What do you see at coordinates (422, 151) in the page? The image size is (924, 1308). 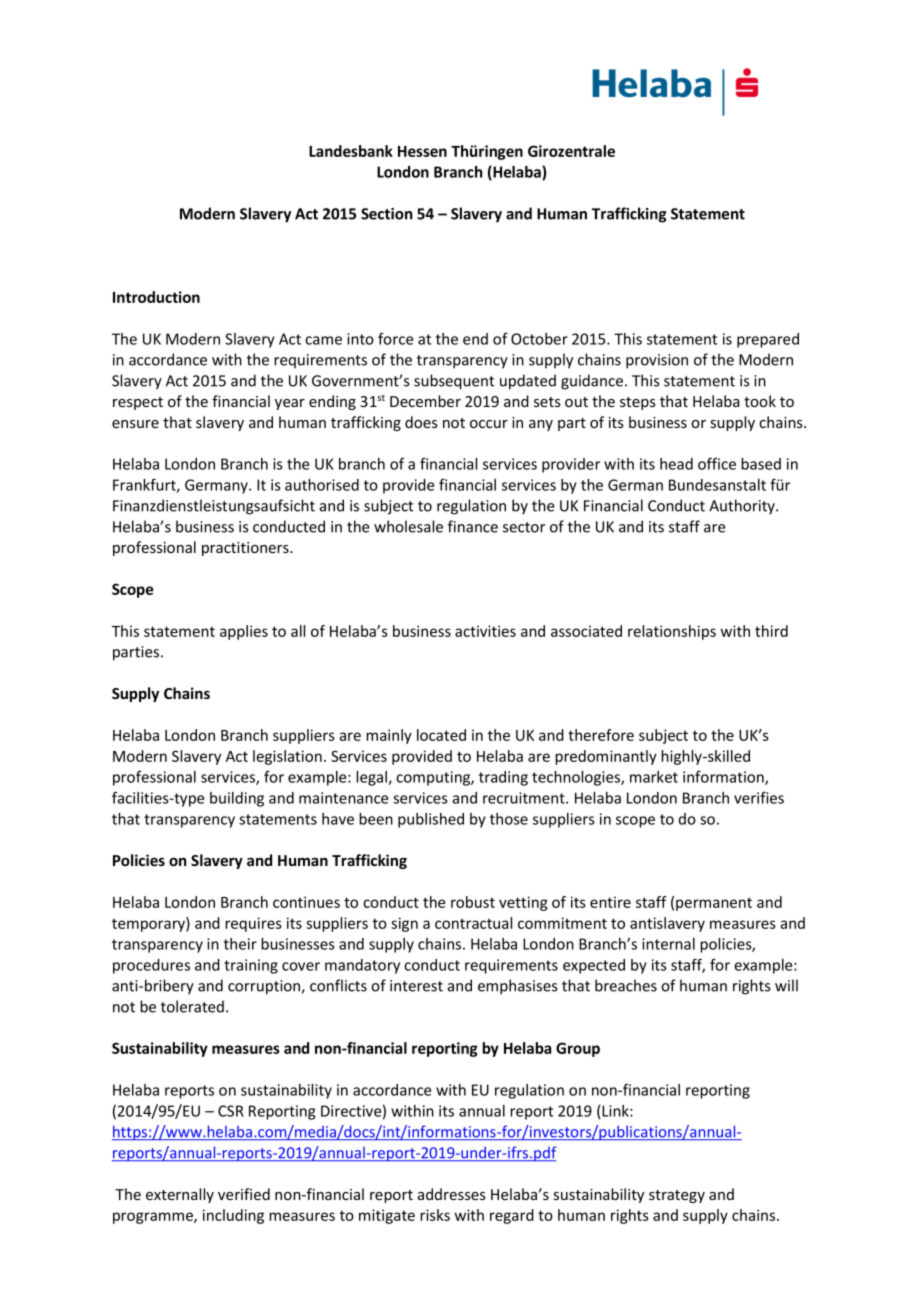 I see `Hessen` at bounding box center [422, 151].
